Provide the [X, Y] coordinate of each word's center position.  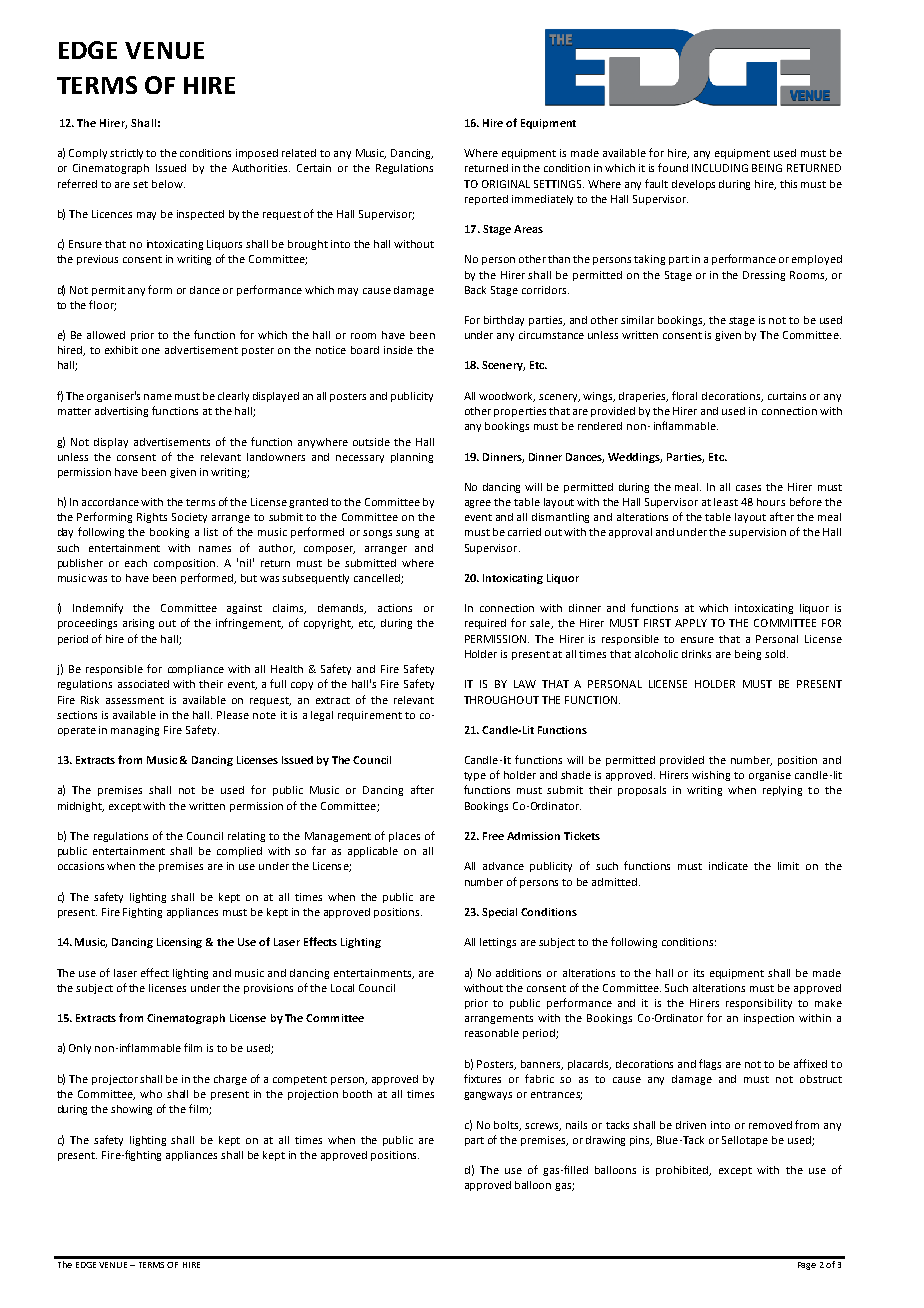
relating [246, 837]
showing [131, 1110]
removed [770, 1125]
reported [486, 200]
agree [478, 504]
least [726, 502]
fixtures [482, 1078]
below [168, 184]
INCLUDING [720, 168]
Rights [152, 518]
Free [493, 836]
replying [782, 791]
